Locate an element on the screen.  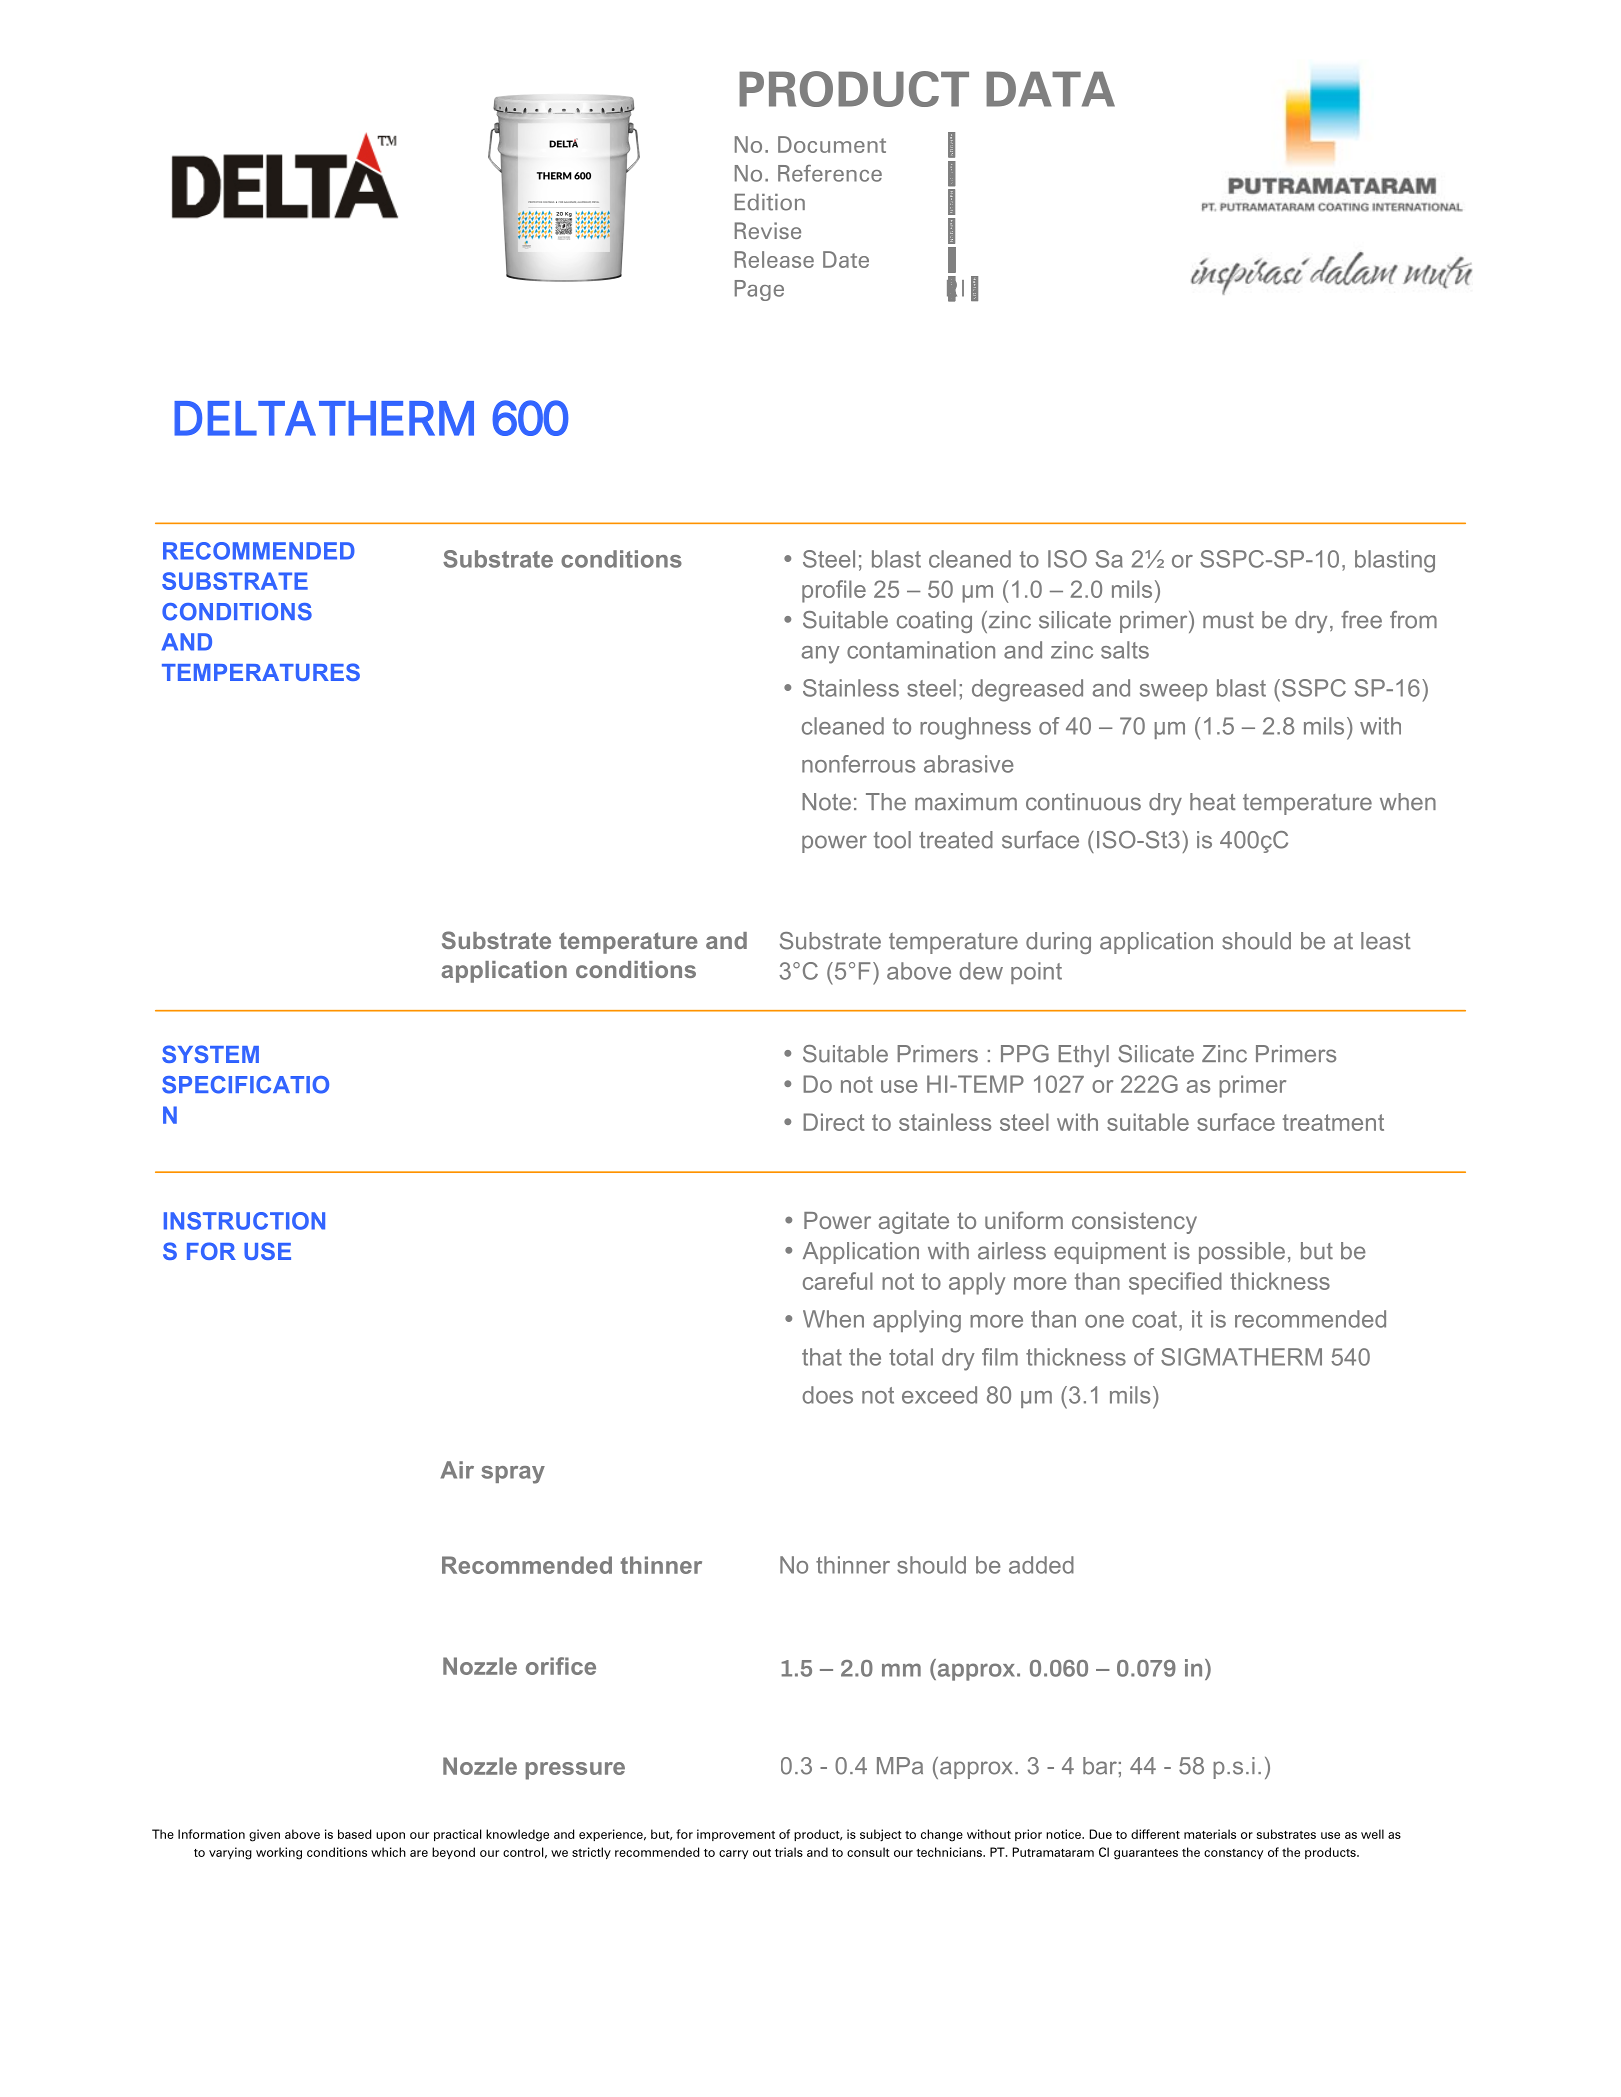
specified is located at coordinates (1175, 1283).
